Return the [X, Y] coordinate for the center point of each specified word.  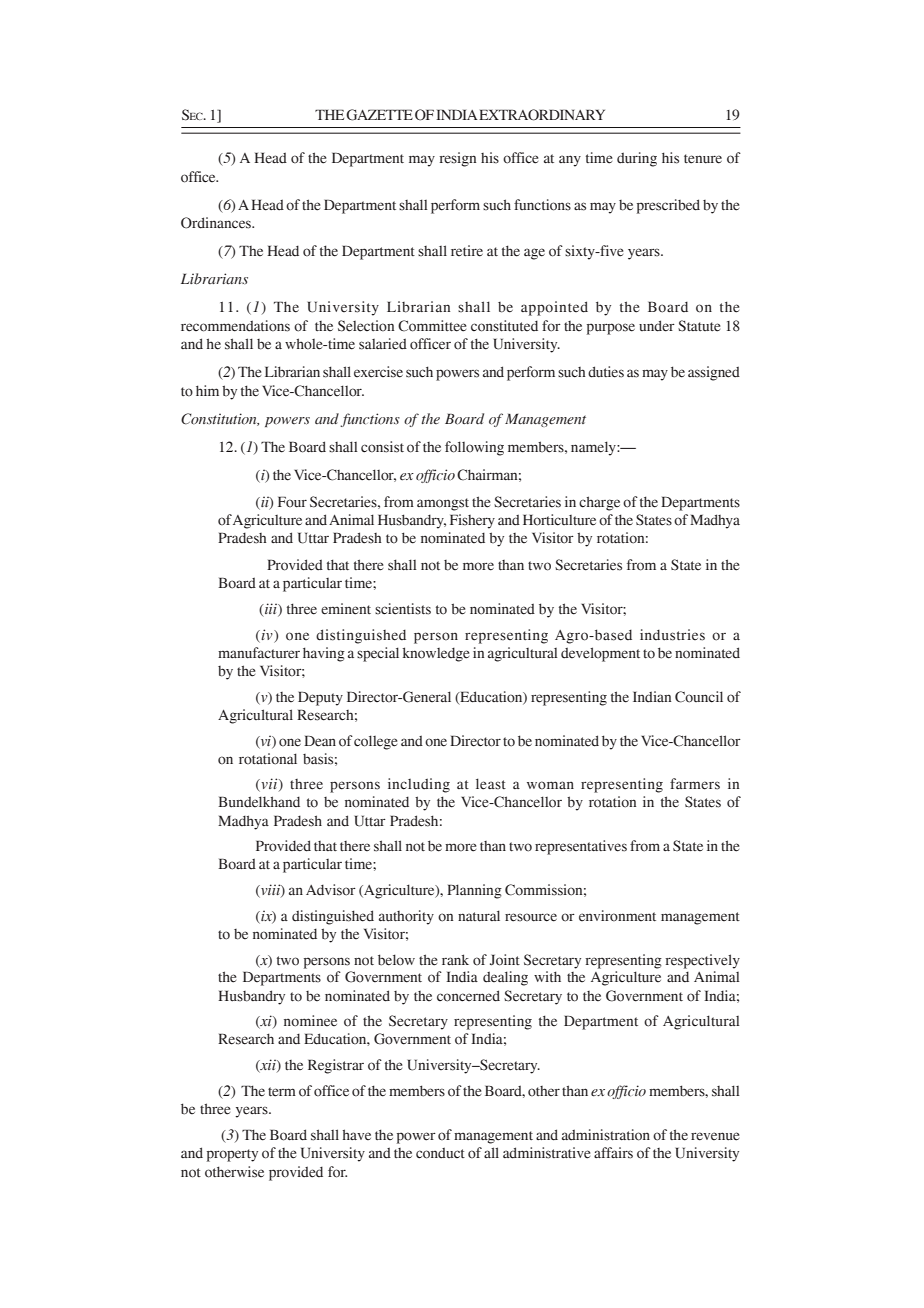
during [637, 159]
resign [457, 159]
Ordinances [217, 223]
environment [617, 916]
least [491, 784]
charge [599, 503]
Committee [432, 326]
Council [699, 697]
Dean [320, 741]
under [657, 326]
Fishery [472, 521]
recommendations [235, 326]
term [282, 1092]
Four [292, 502]
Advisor [331, 890]
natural [479, 916]
